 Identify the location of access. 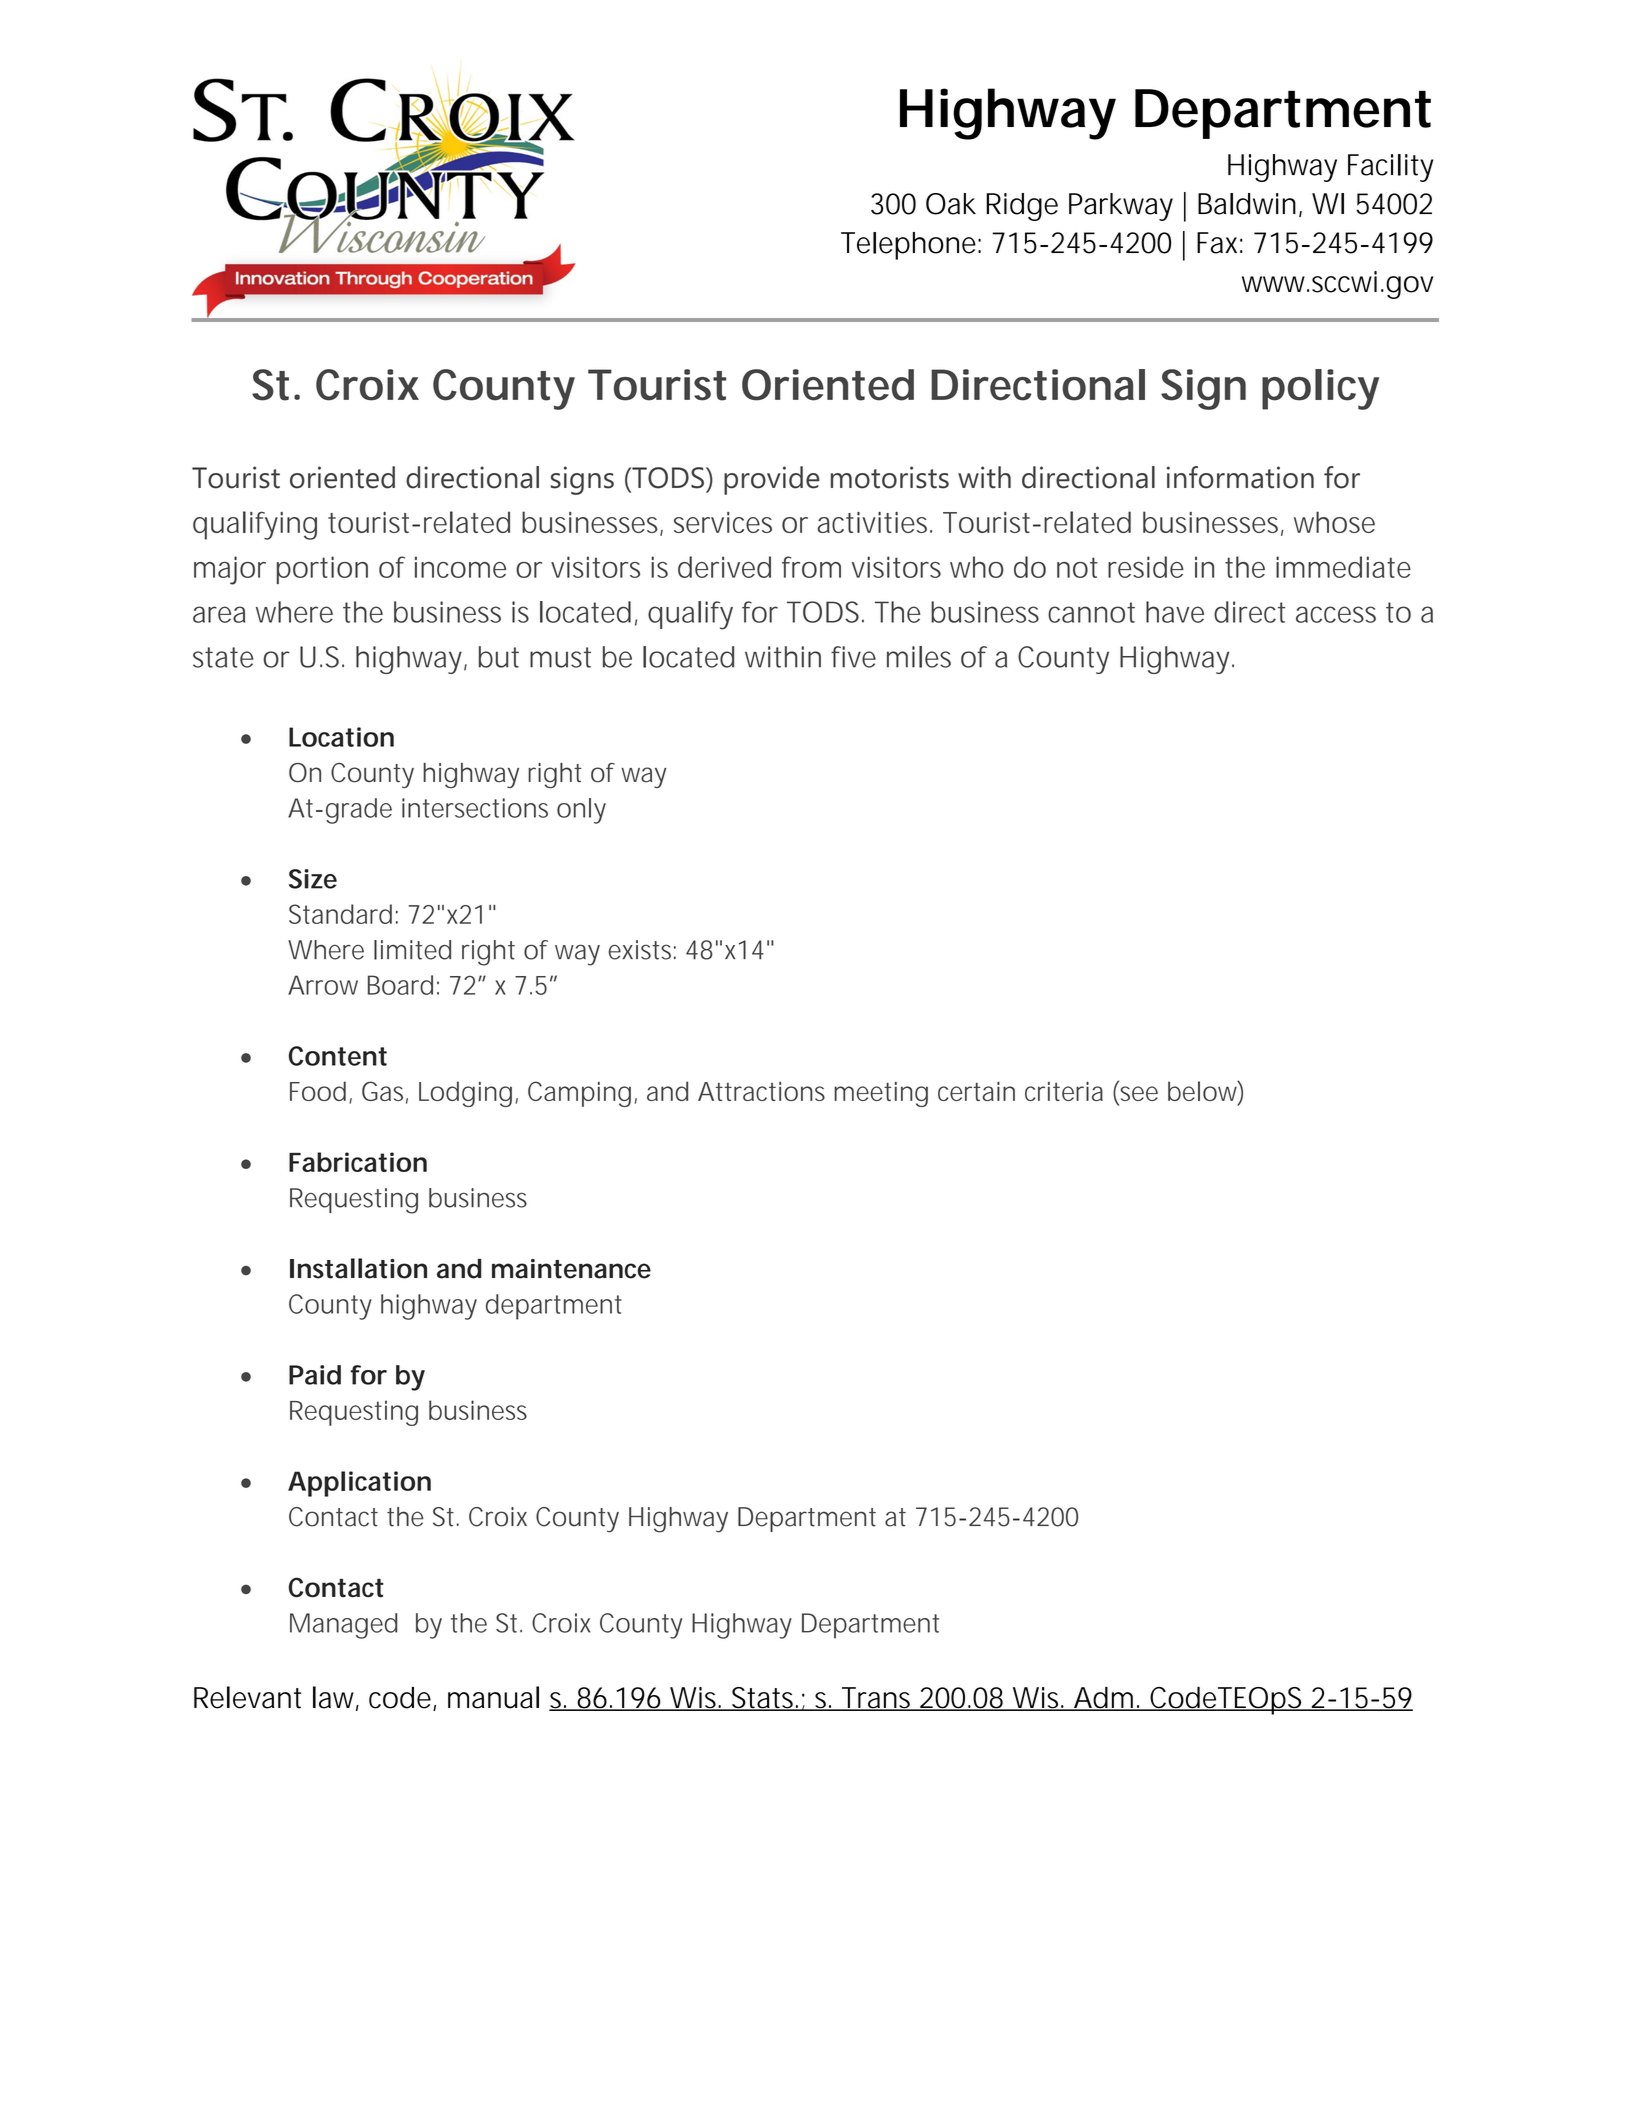
(1336, 614).
